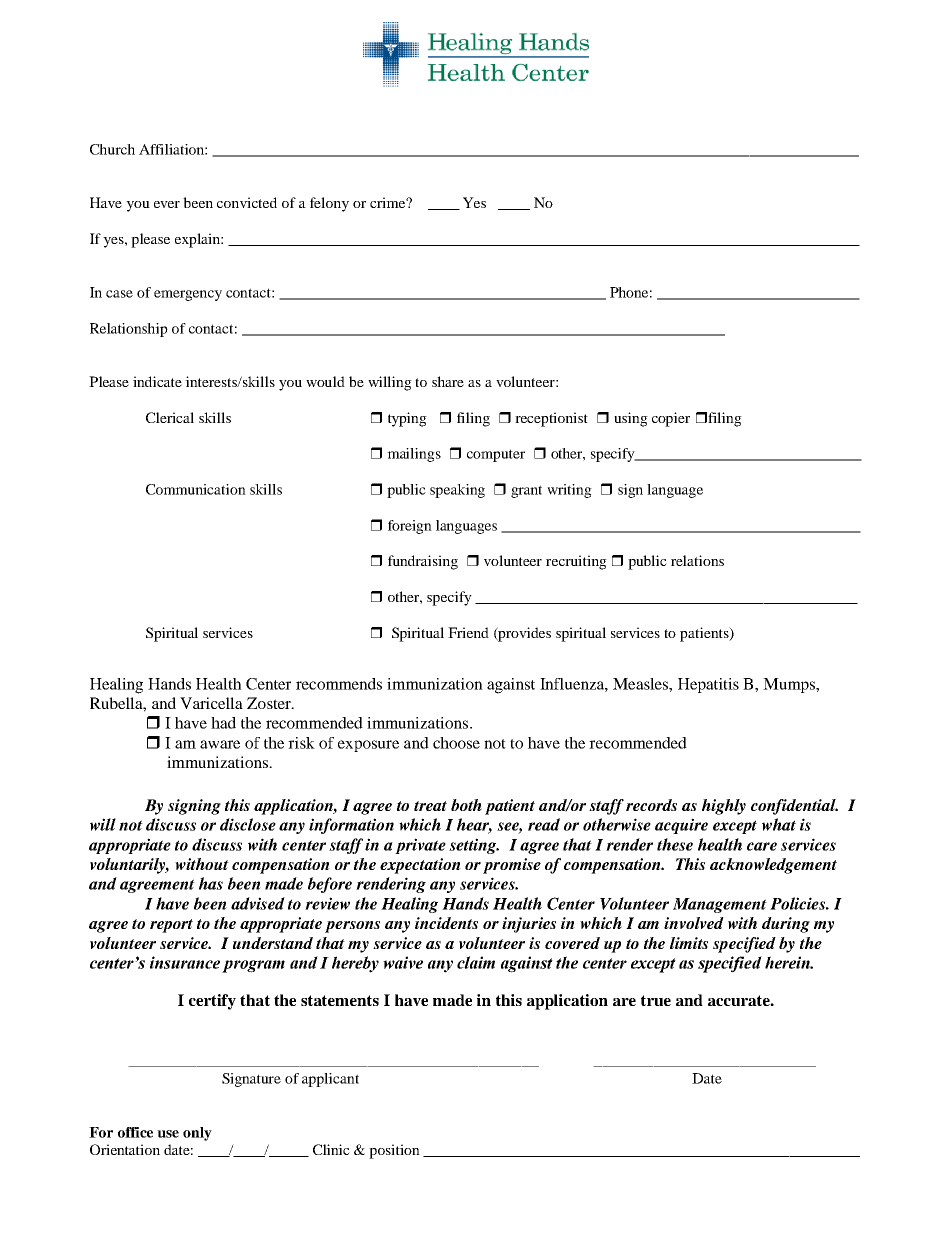 The height and width of the screenshot is (1233, 952). I want to click on Hepatitis, so click(708, 685).
